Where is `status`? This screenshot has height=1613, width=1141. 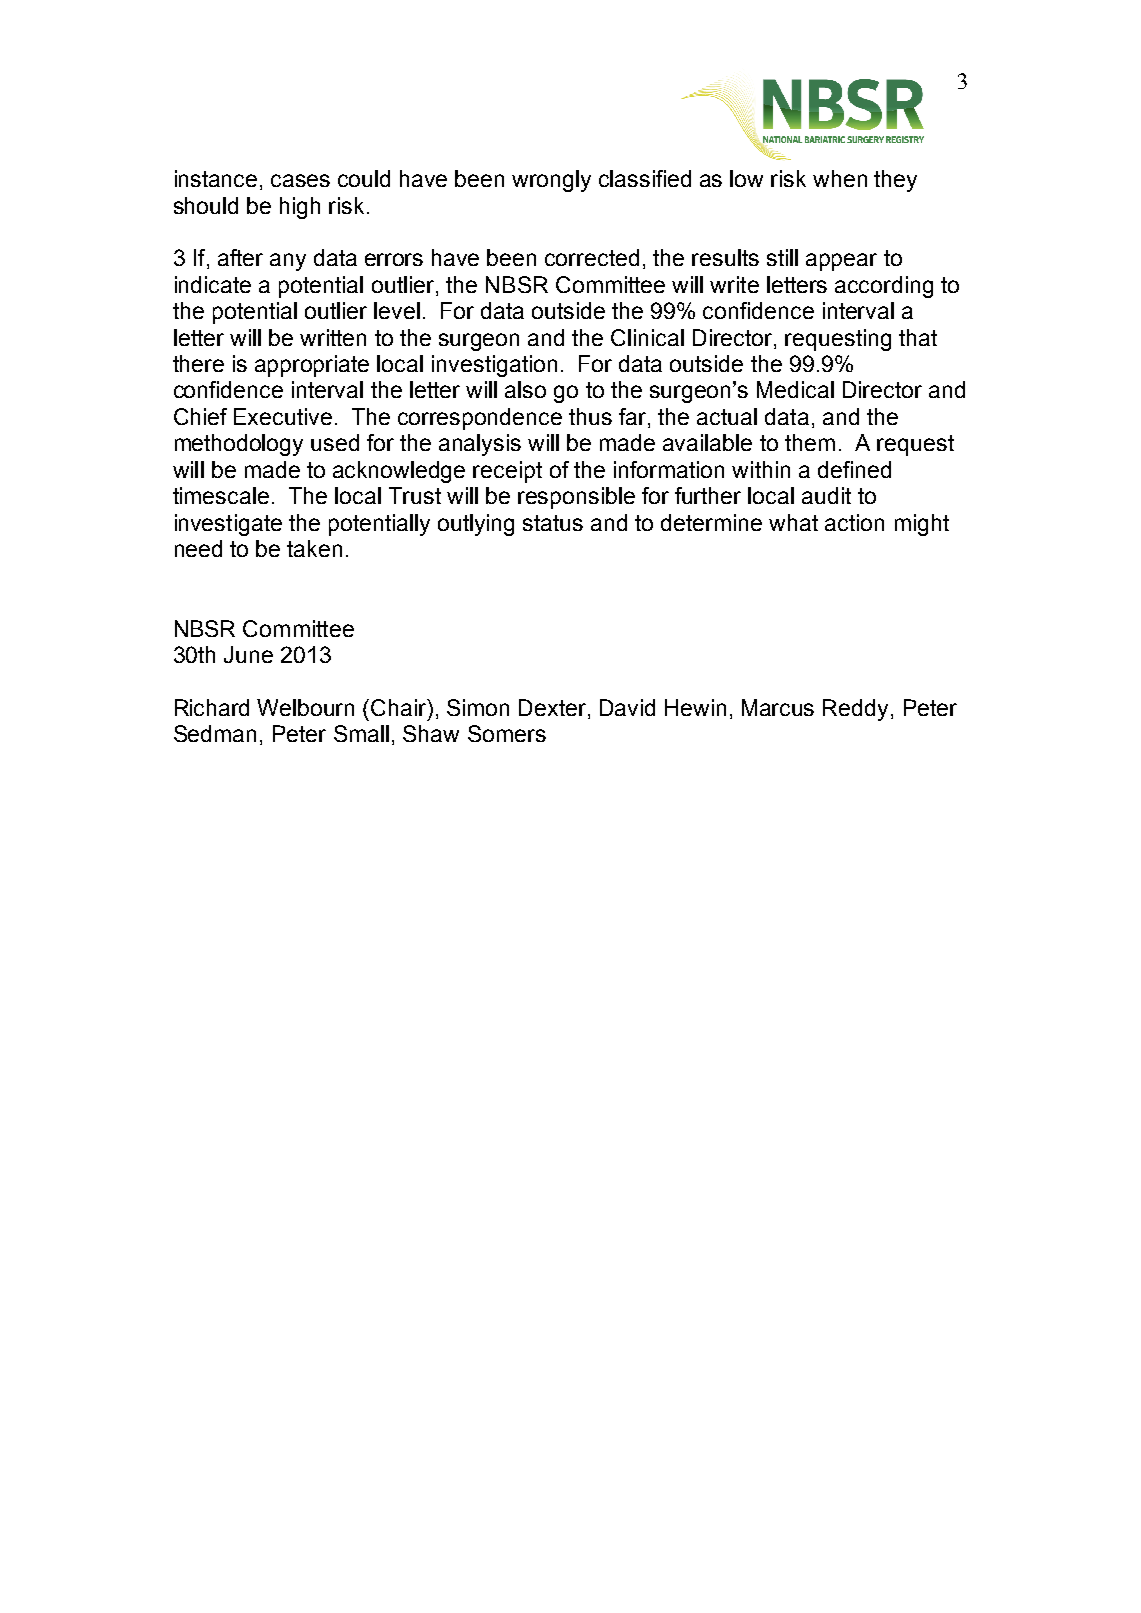
status is located at coordinates (553, 523).
